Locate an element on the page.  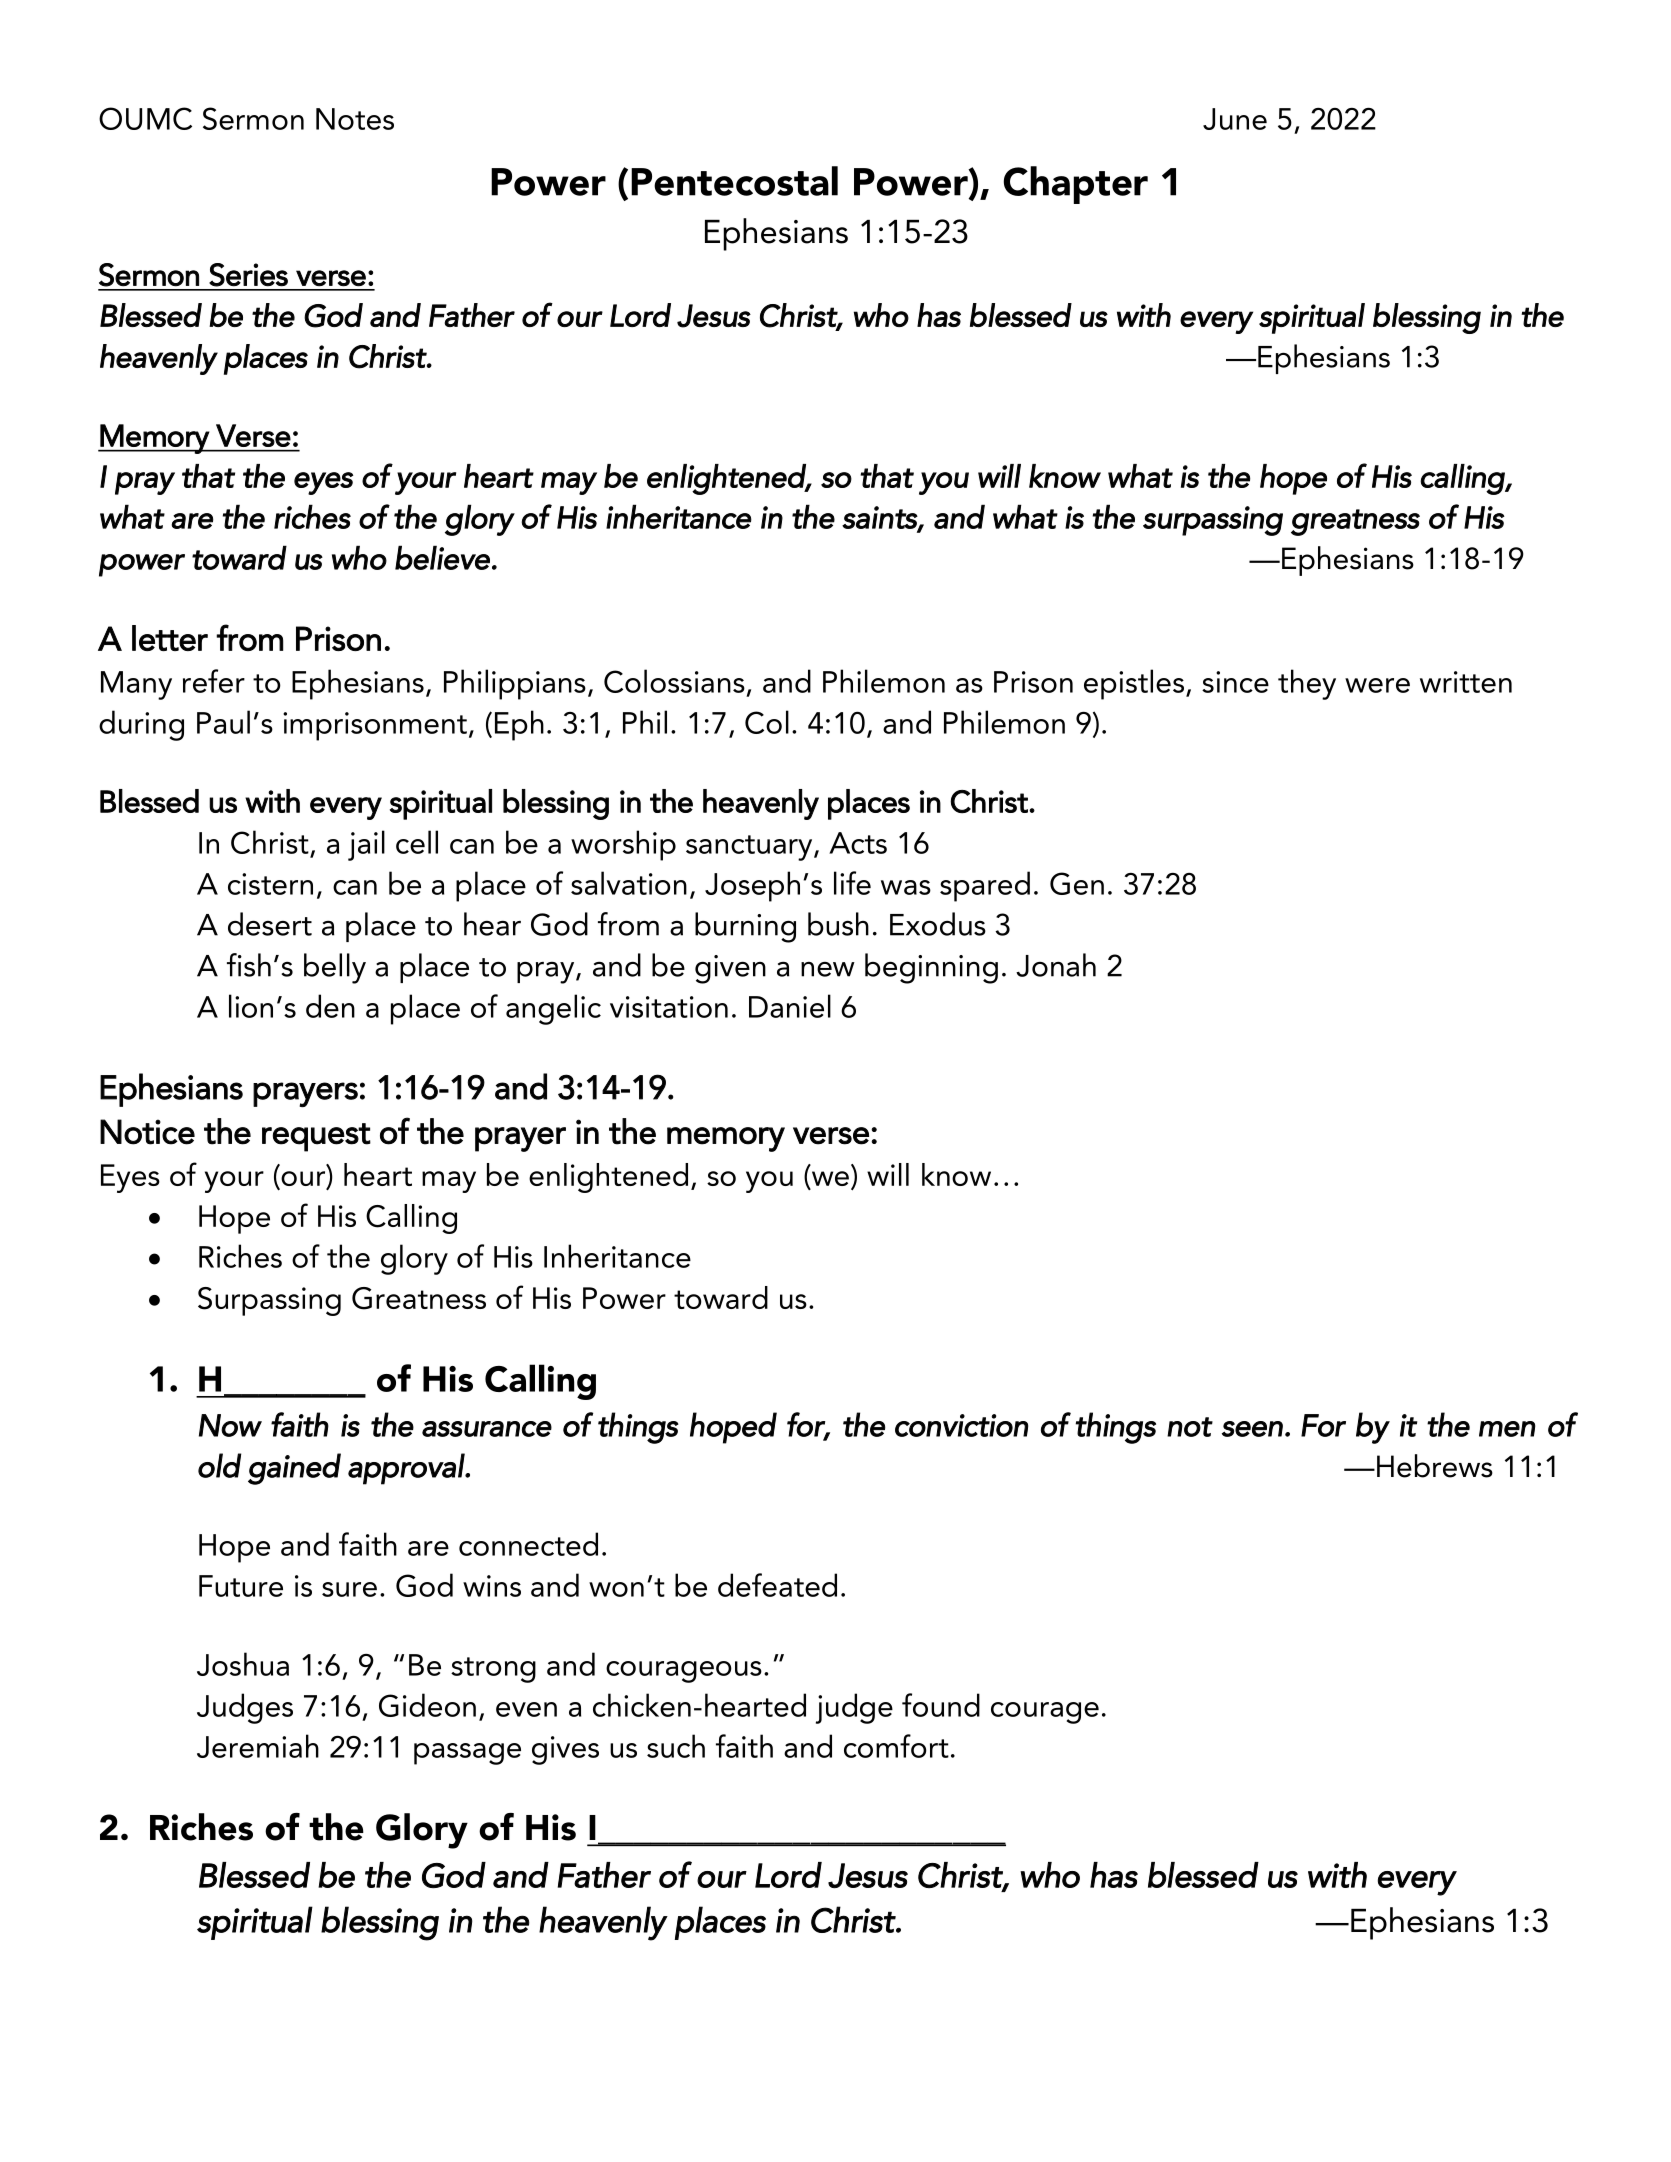
June is located at coordinates (1235, 119).
